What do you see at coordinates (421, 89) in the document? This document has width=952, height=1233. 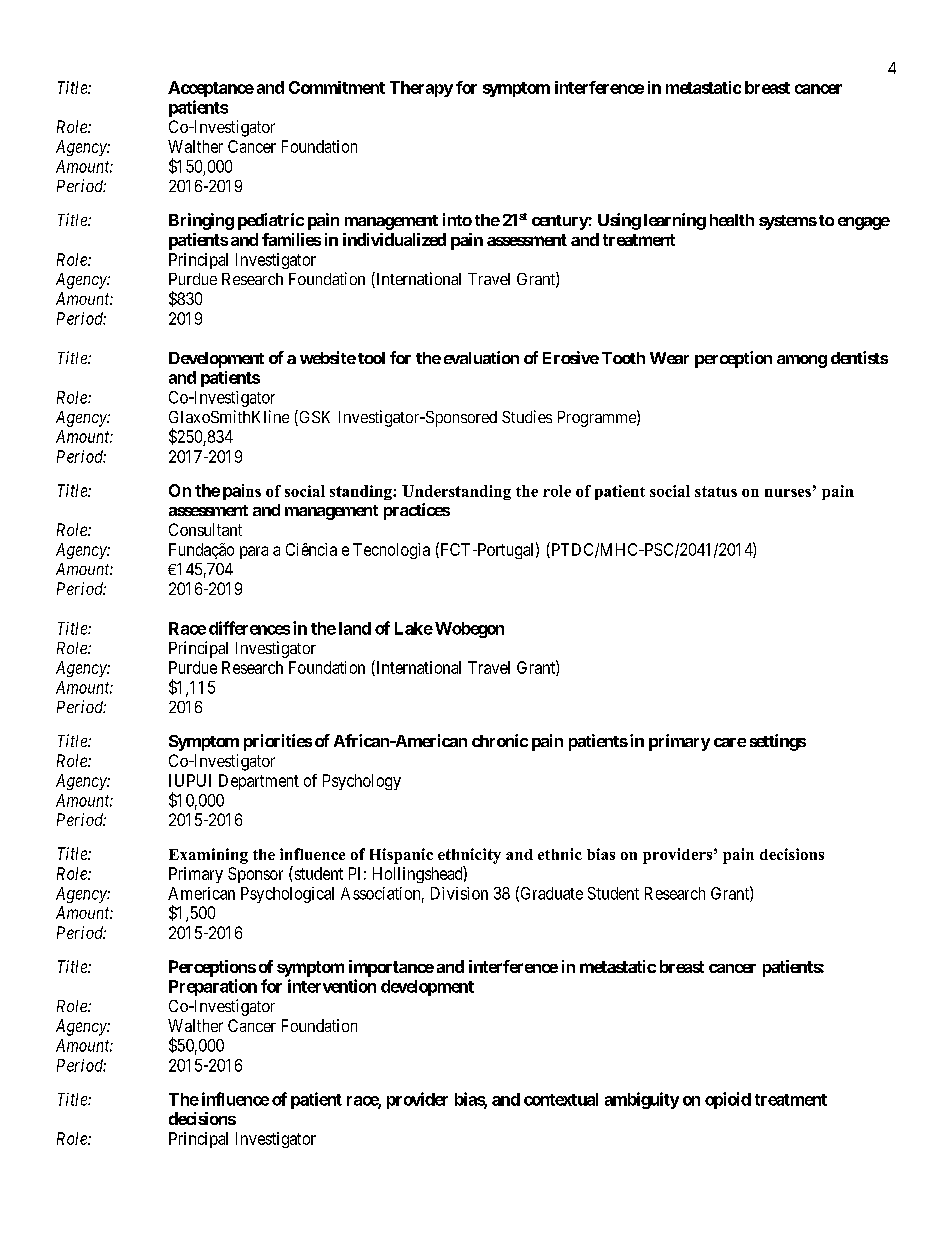 I see `Therapy` at bounding box center [421, 89].
